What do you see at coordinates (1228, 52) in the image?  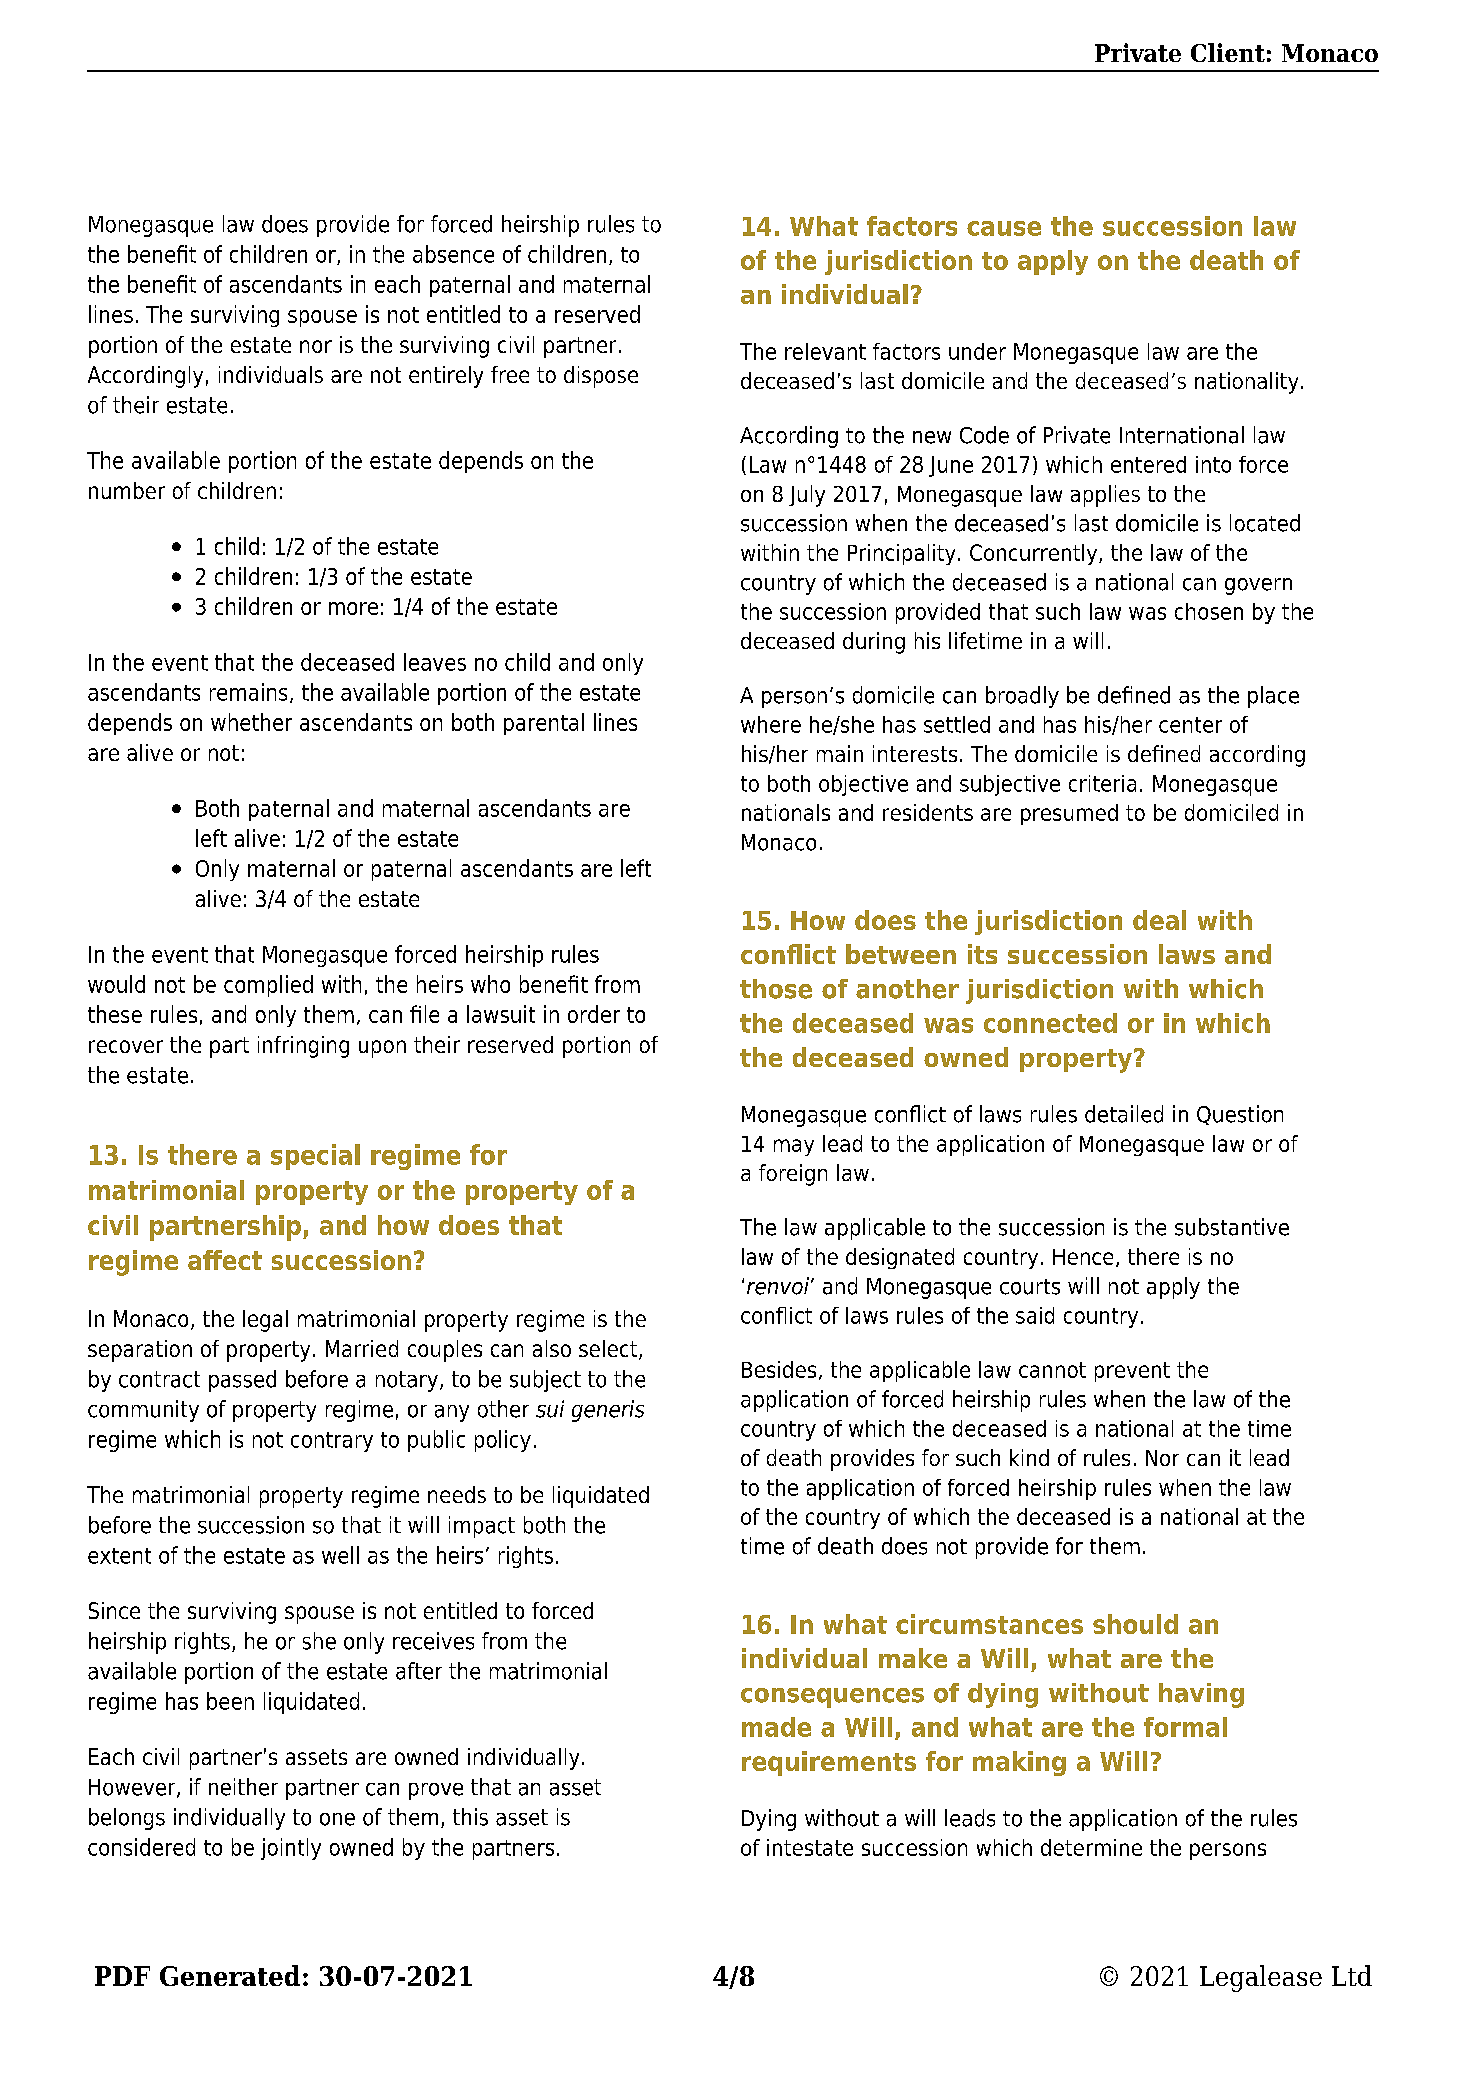 I see `Client` at bounding box center [1228, 52].
